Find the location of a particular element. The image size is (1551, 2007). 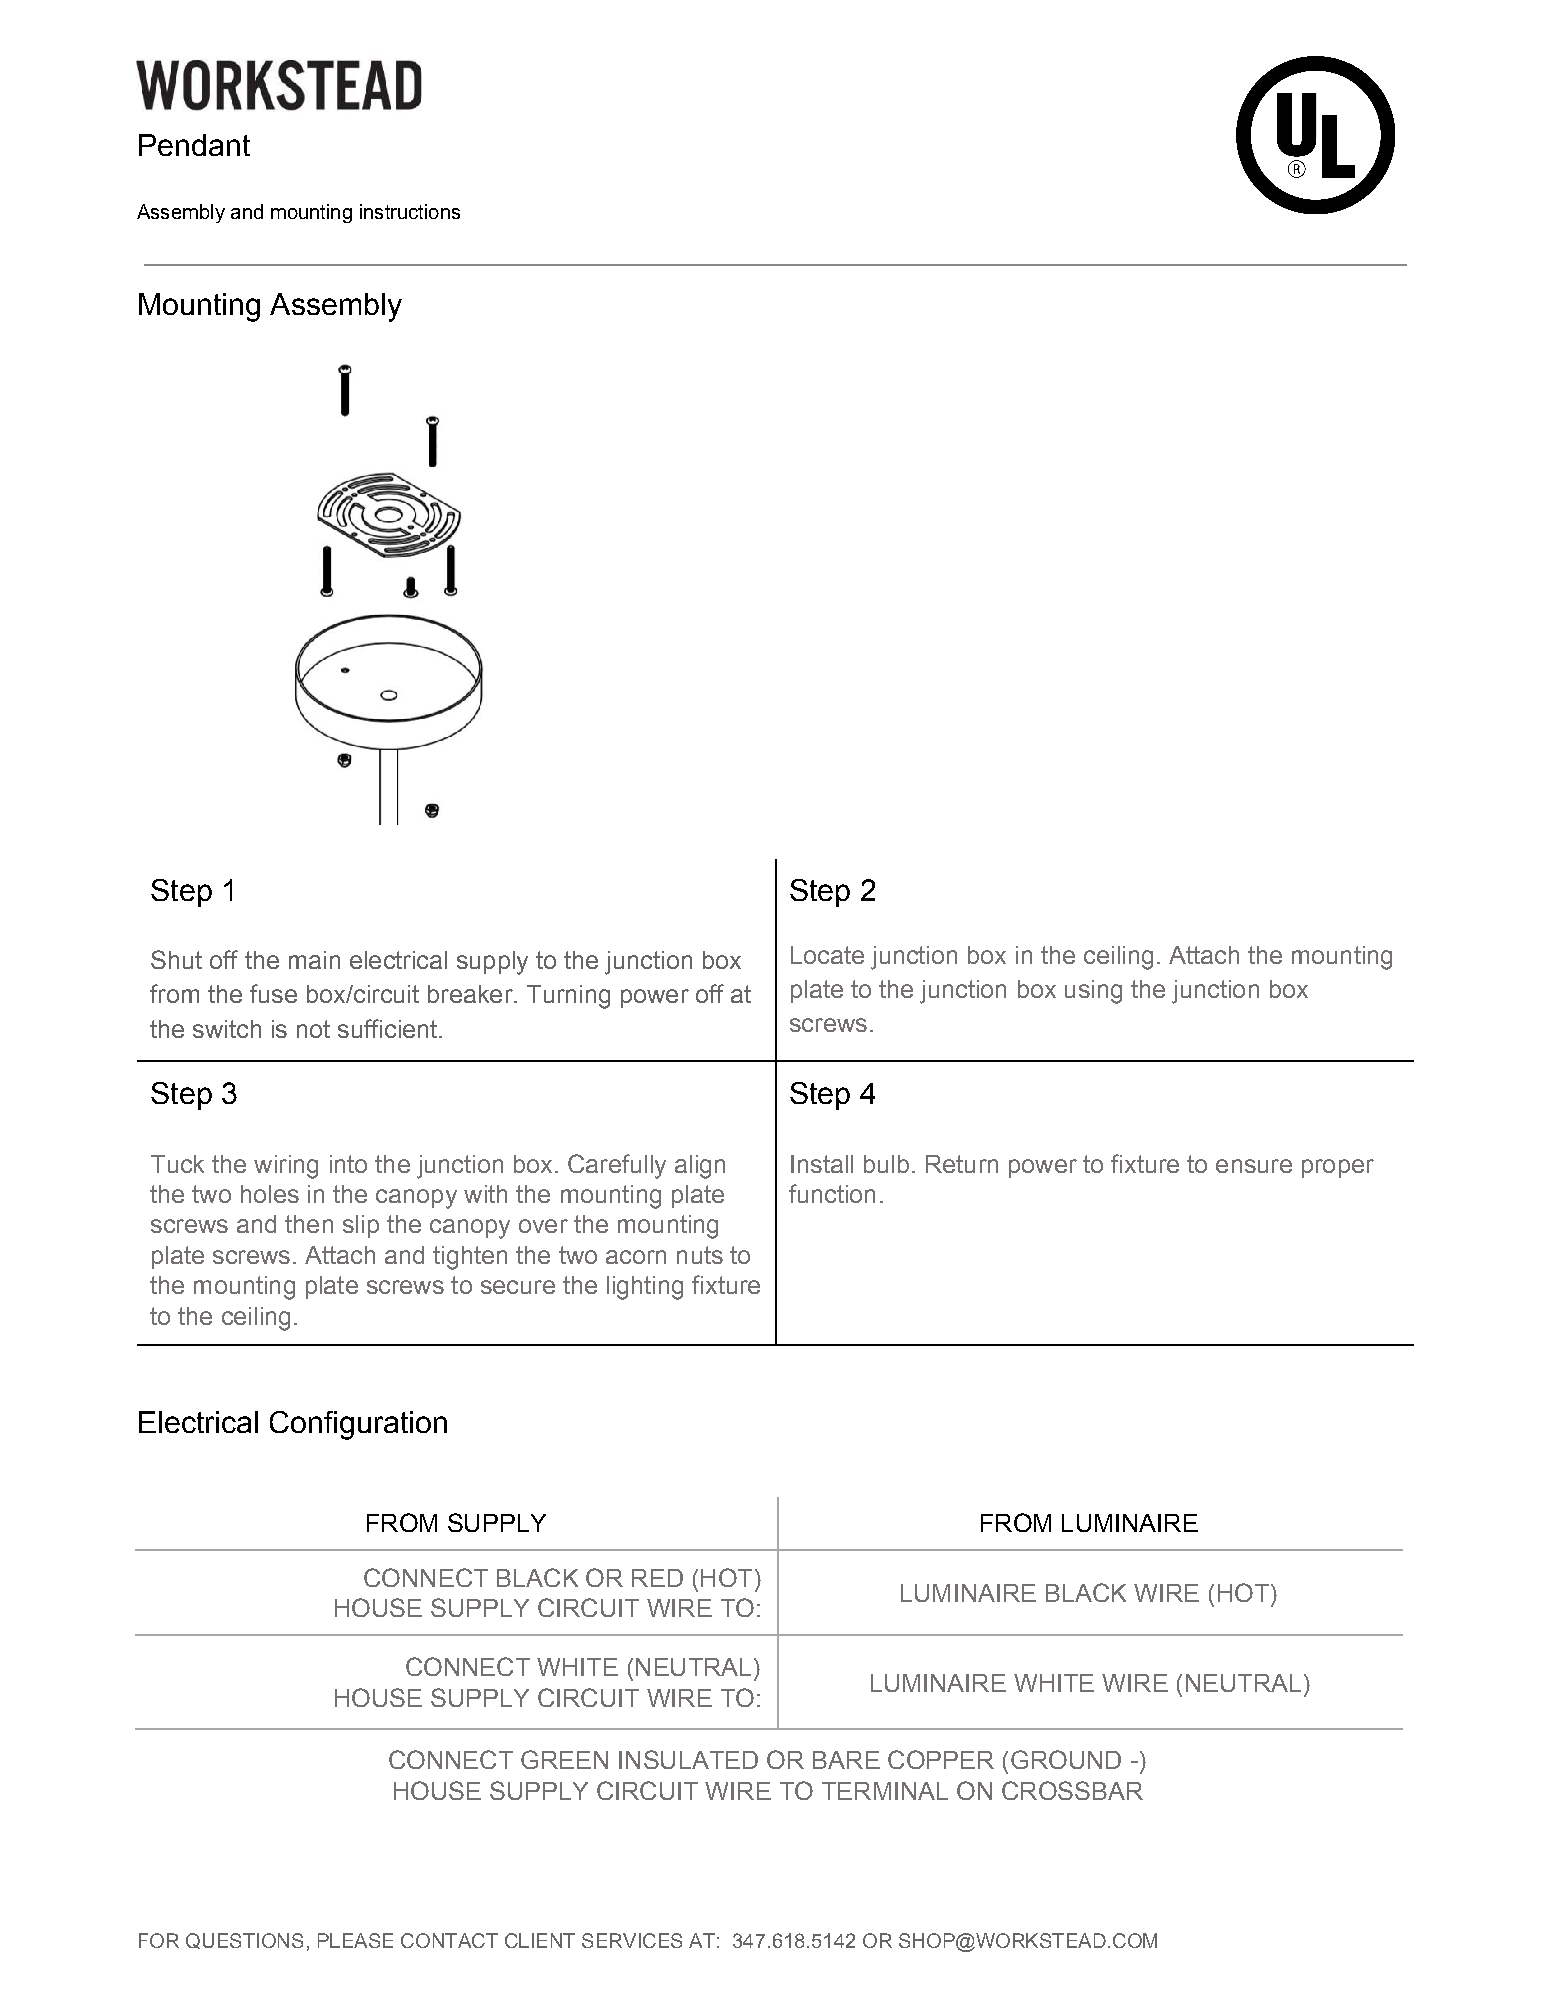

GROUND is located at coordinates (1066, 1759).
